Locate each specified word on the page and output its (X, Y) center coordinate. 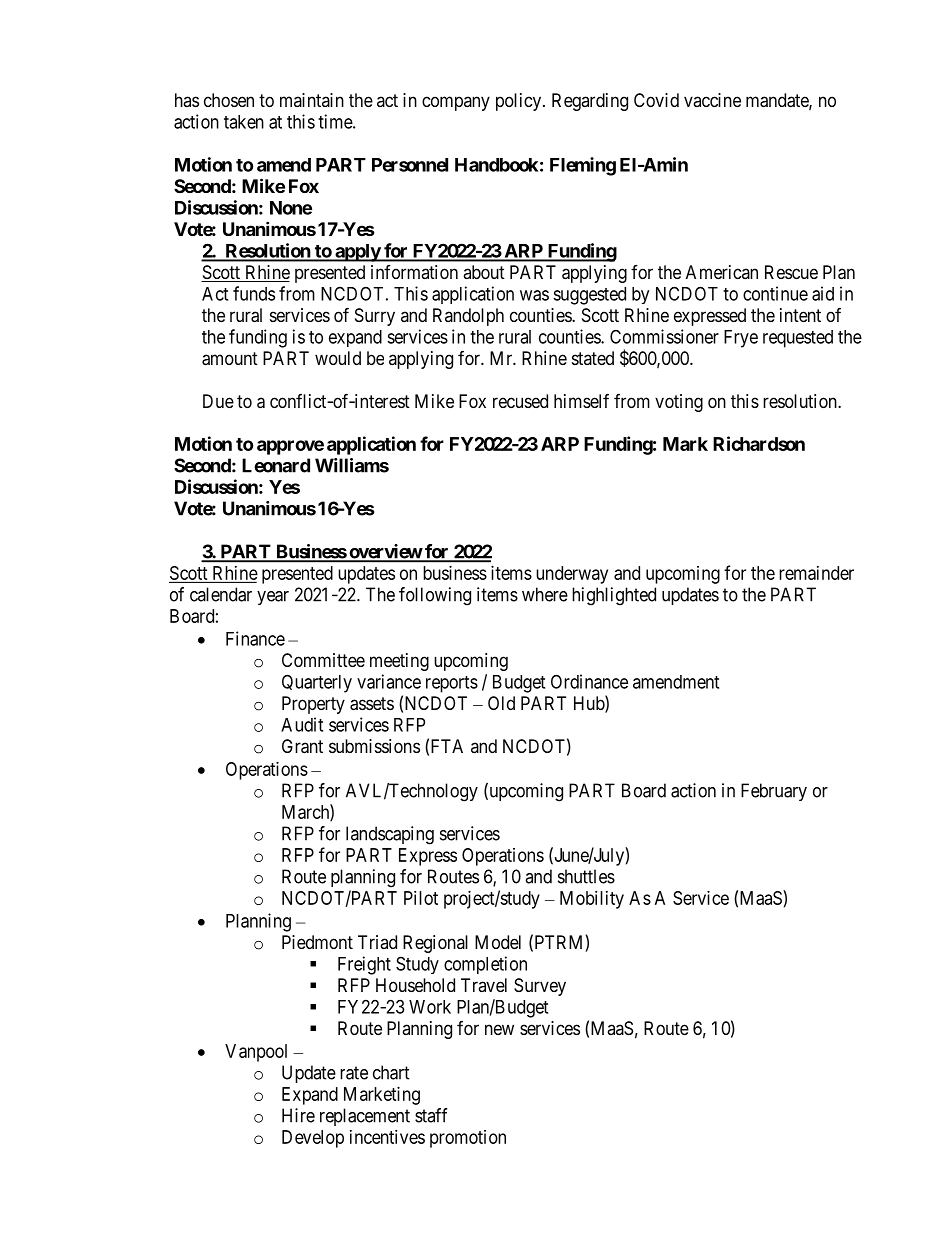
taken (244, 122)
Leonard (276, 465)
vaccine (712, 100)
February (774, 792)
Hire (298, 1115)
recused (520, 401)
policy (518, 102)
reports (452, 684)
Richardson (759, 443)
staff (431, 1115)
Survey (540, 987)
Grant (302, 746)
